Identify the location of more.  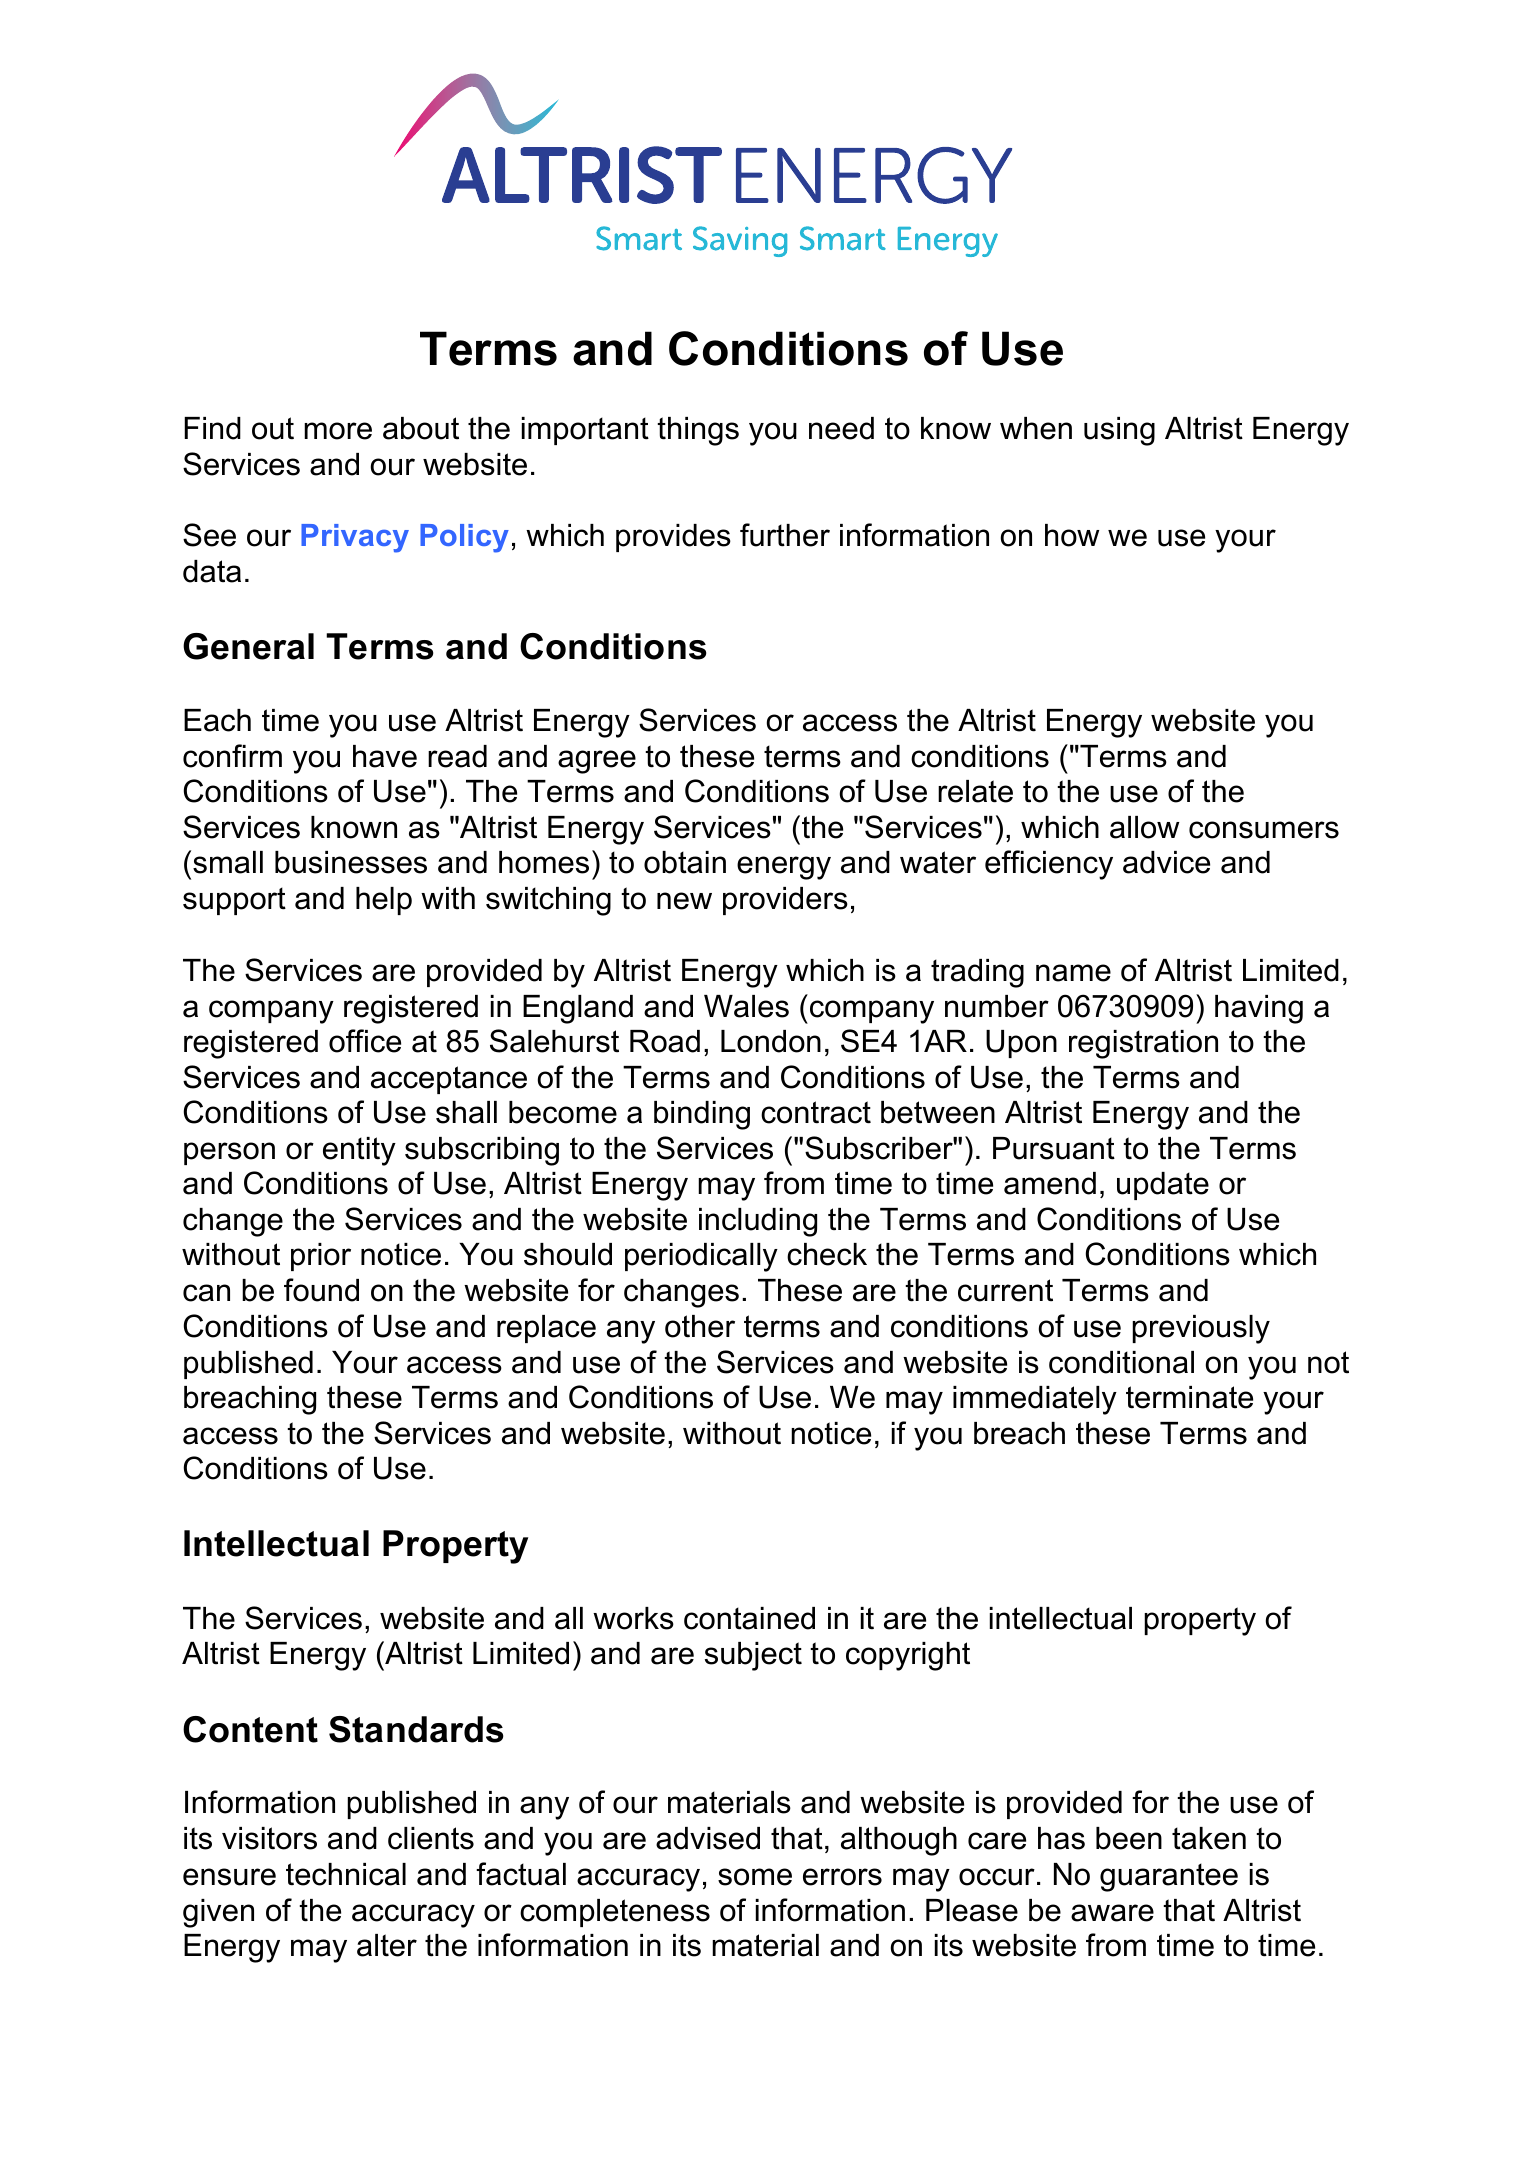
(338, 431).
